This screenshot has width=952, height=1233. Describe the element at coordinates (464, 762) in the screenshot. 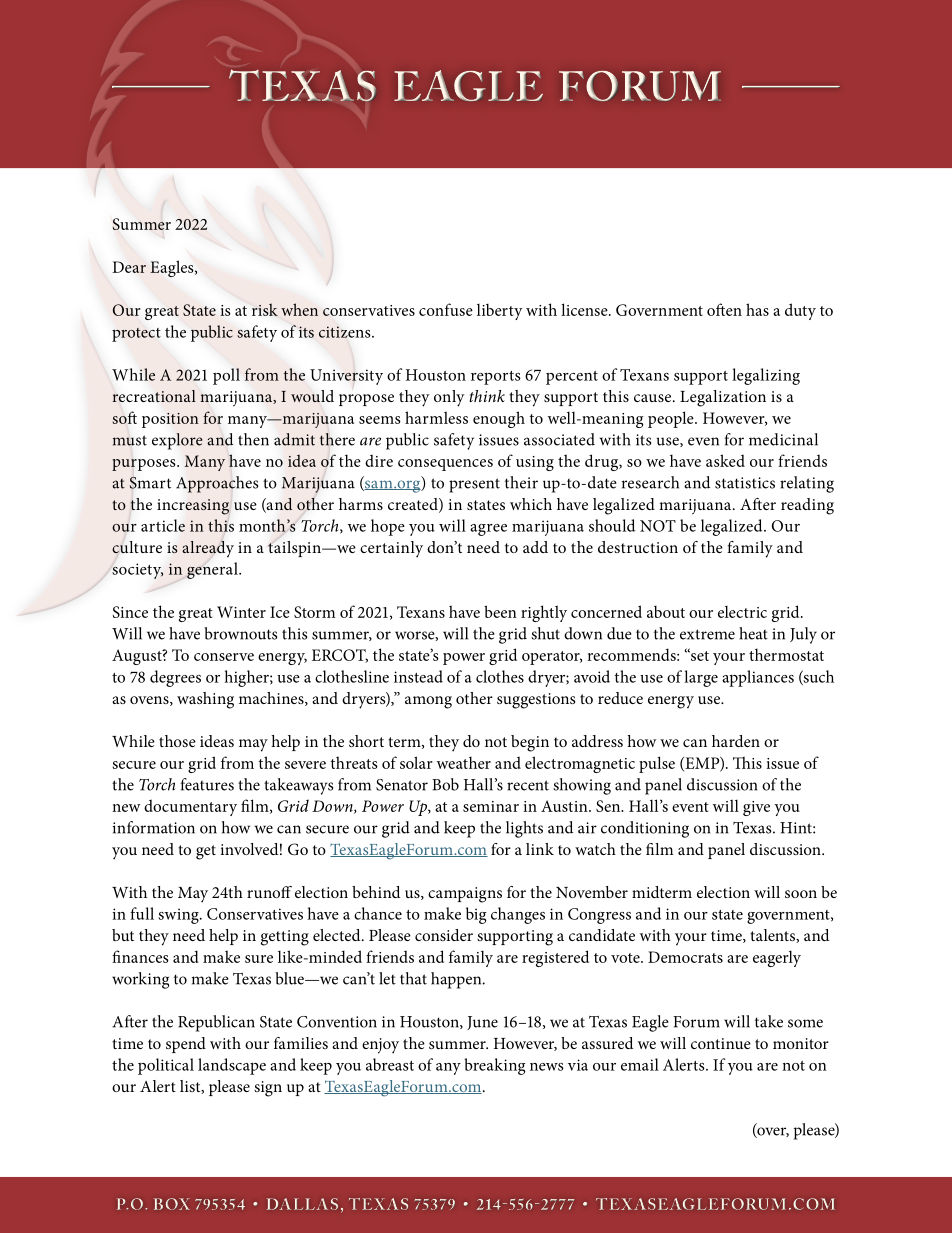

I see `weather` at that location.
